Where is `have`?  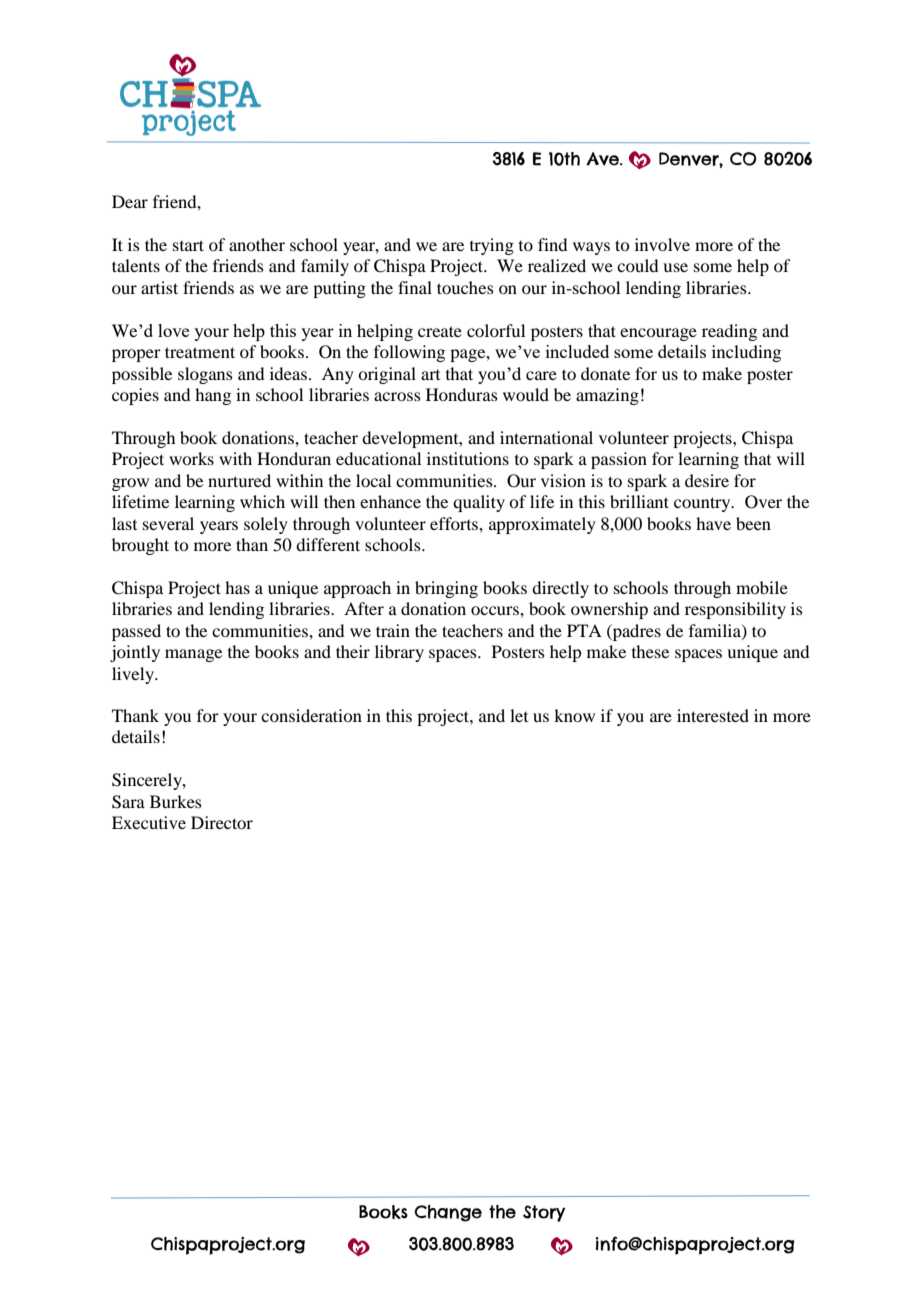
have is located at coordinates (713, 523).
